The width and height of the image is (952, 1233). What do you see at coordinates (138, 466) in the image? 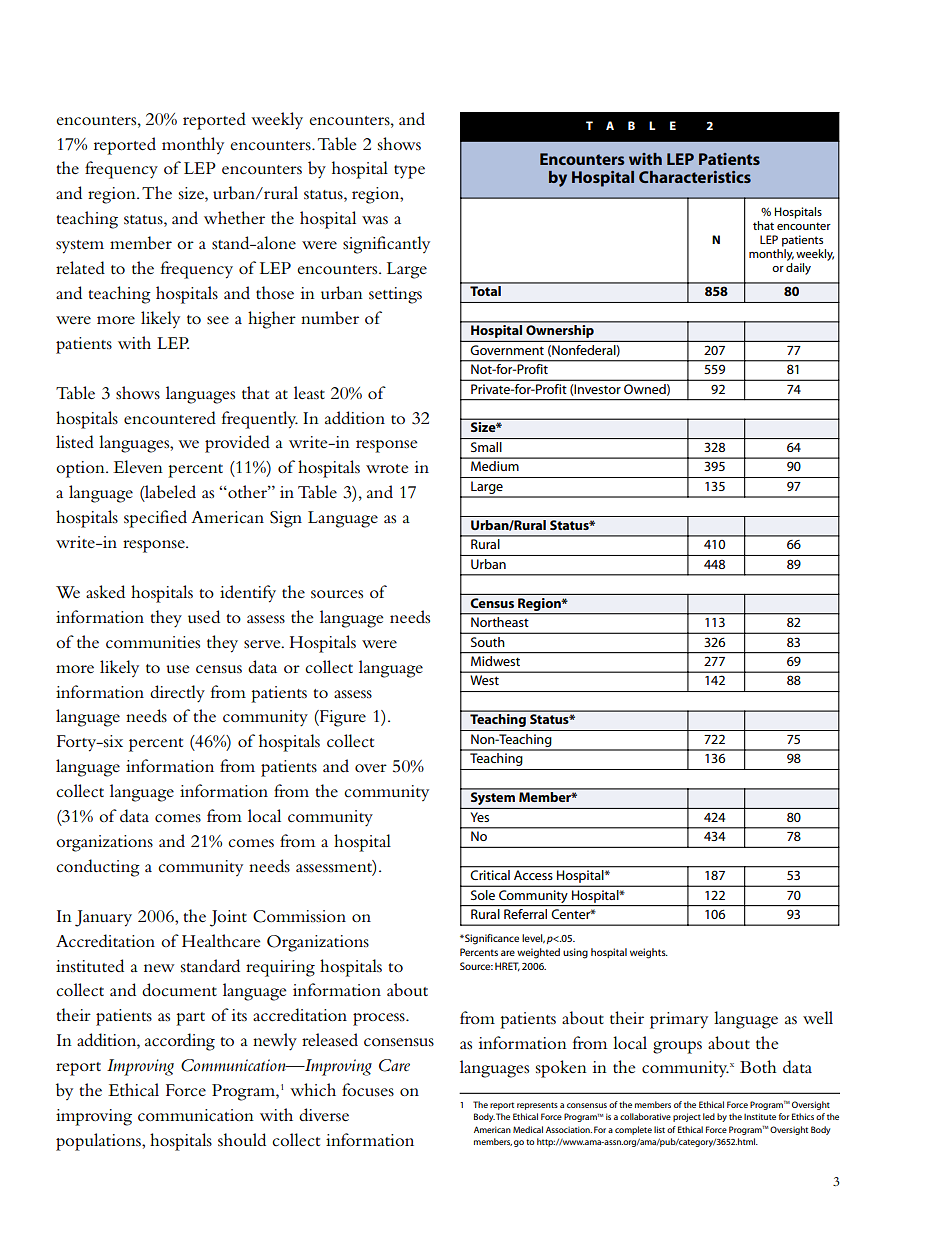
I see `Eleven` at bounding box center [138, 466].
